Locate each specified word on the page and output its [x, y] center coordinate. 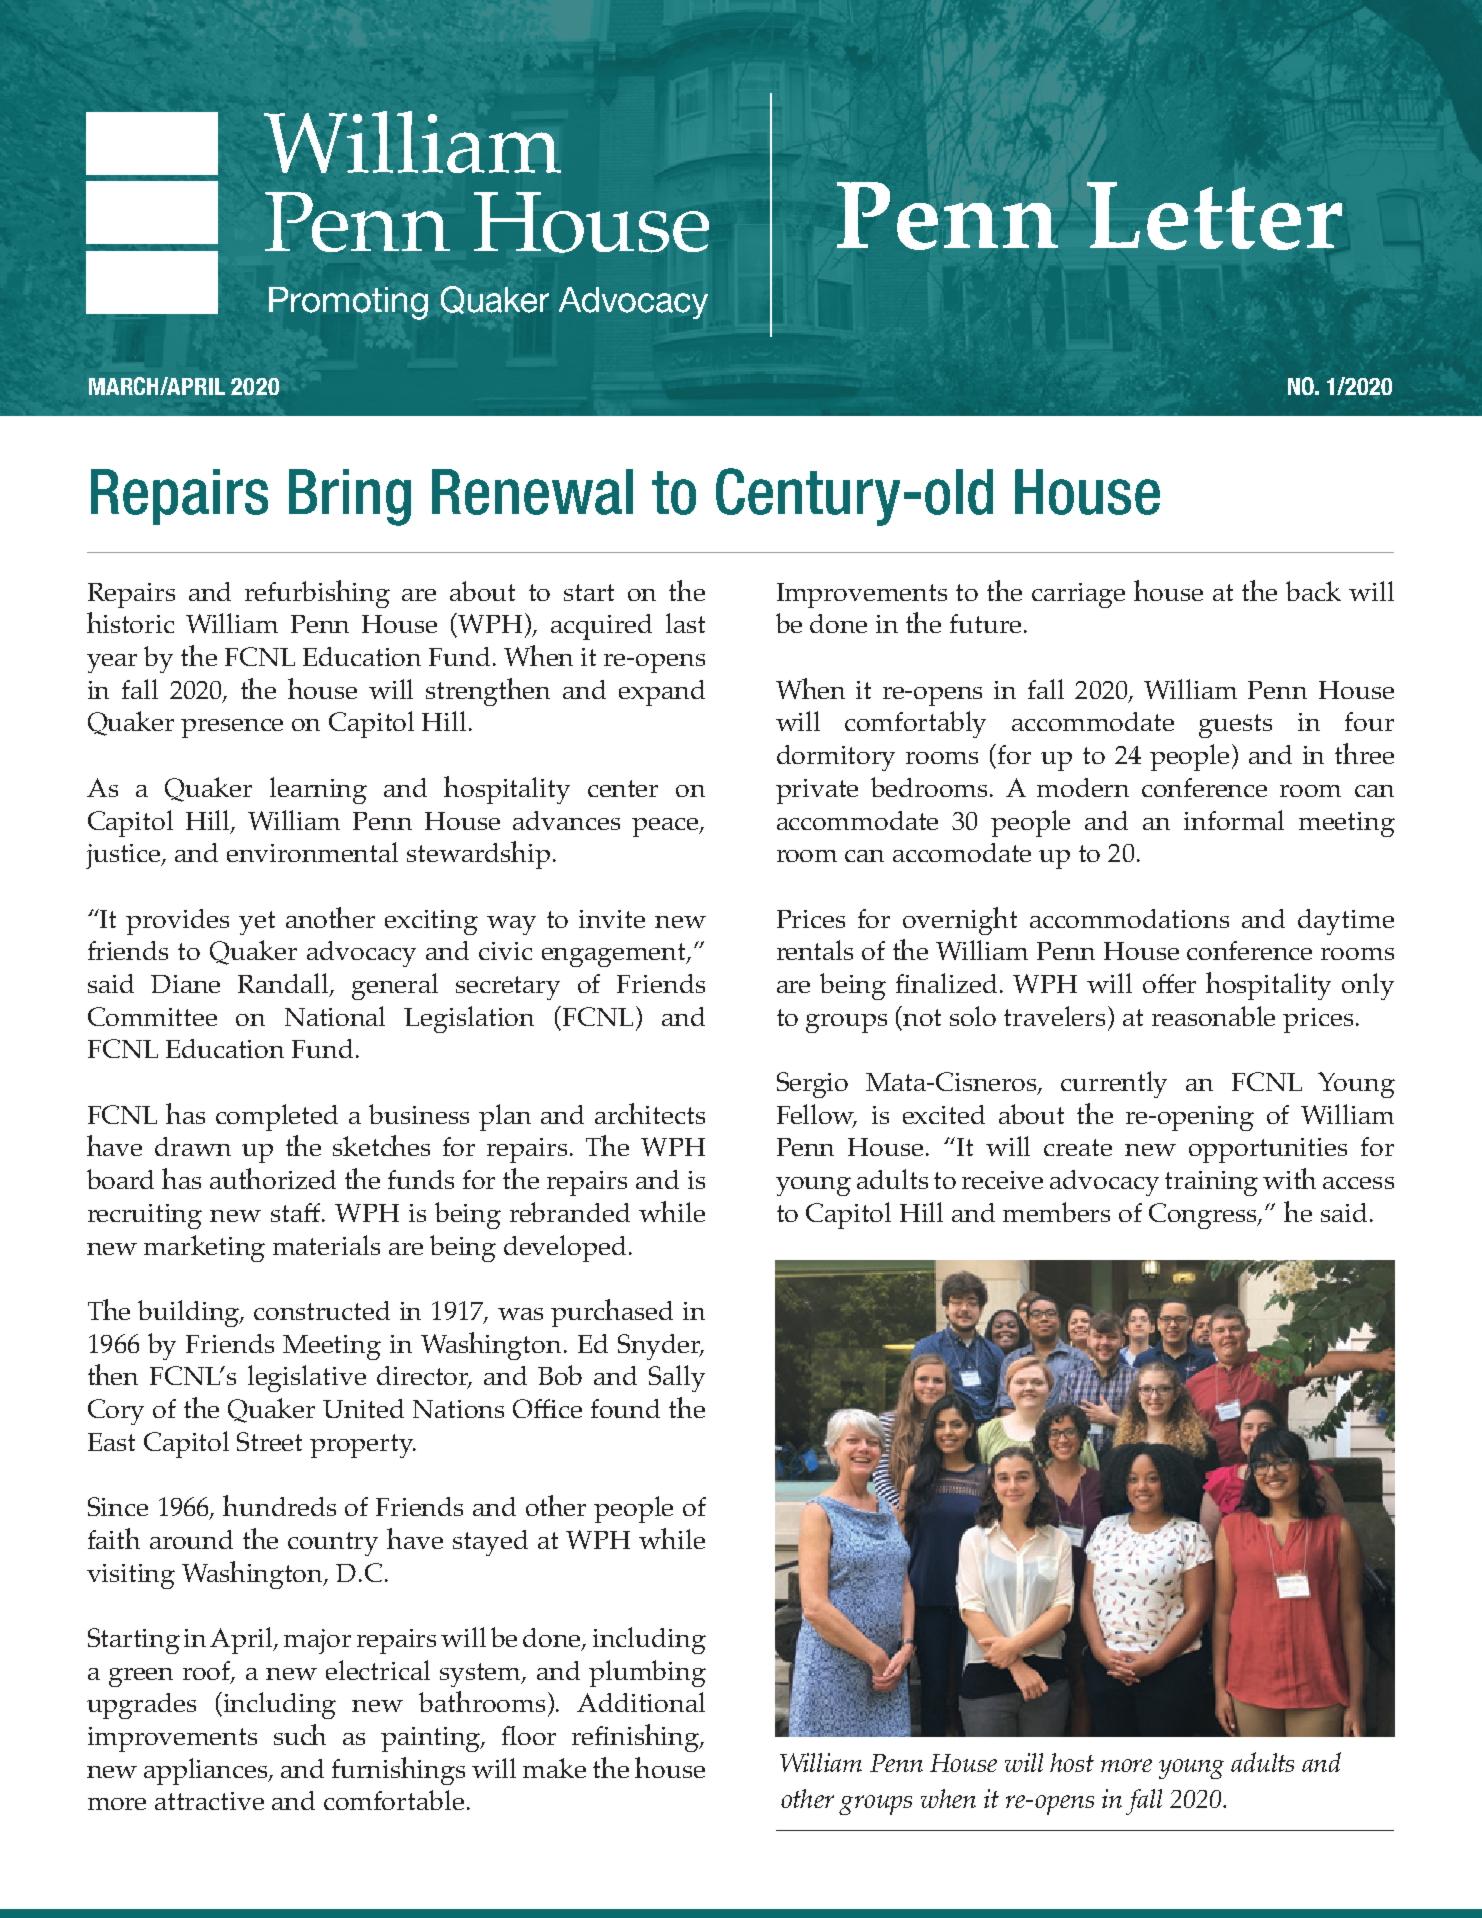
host [1072, 1762]
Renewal [532, 492]
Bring [350, 497]
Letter [1214, 216]
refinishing [637, 1738]
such [300, 1734]
